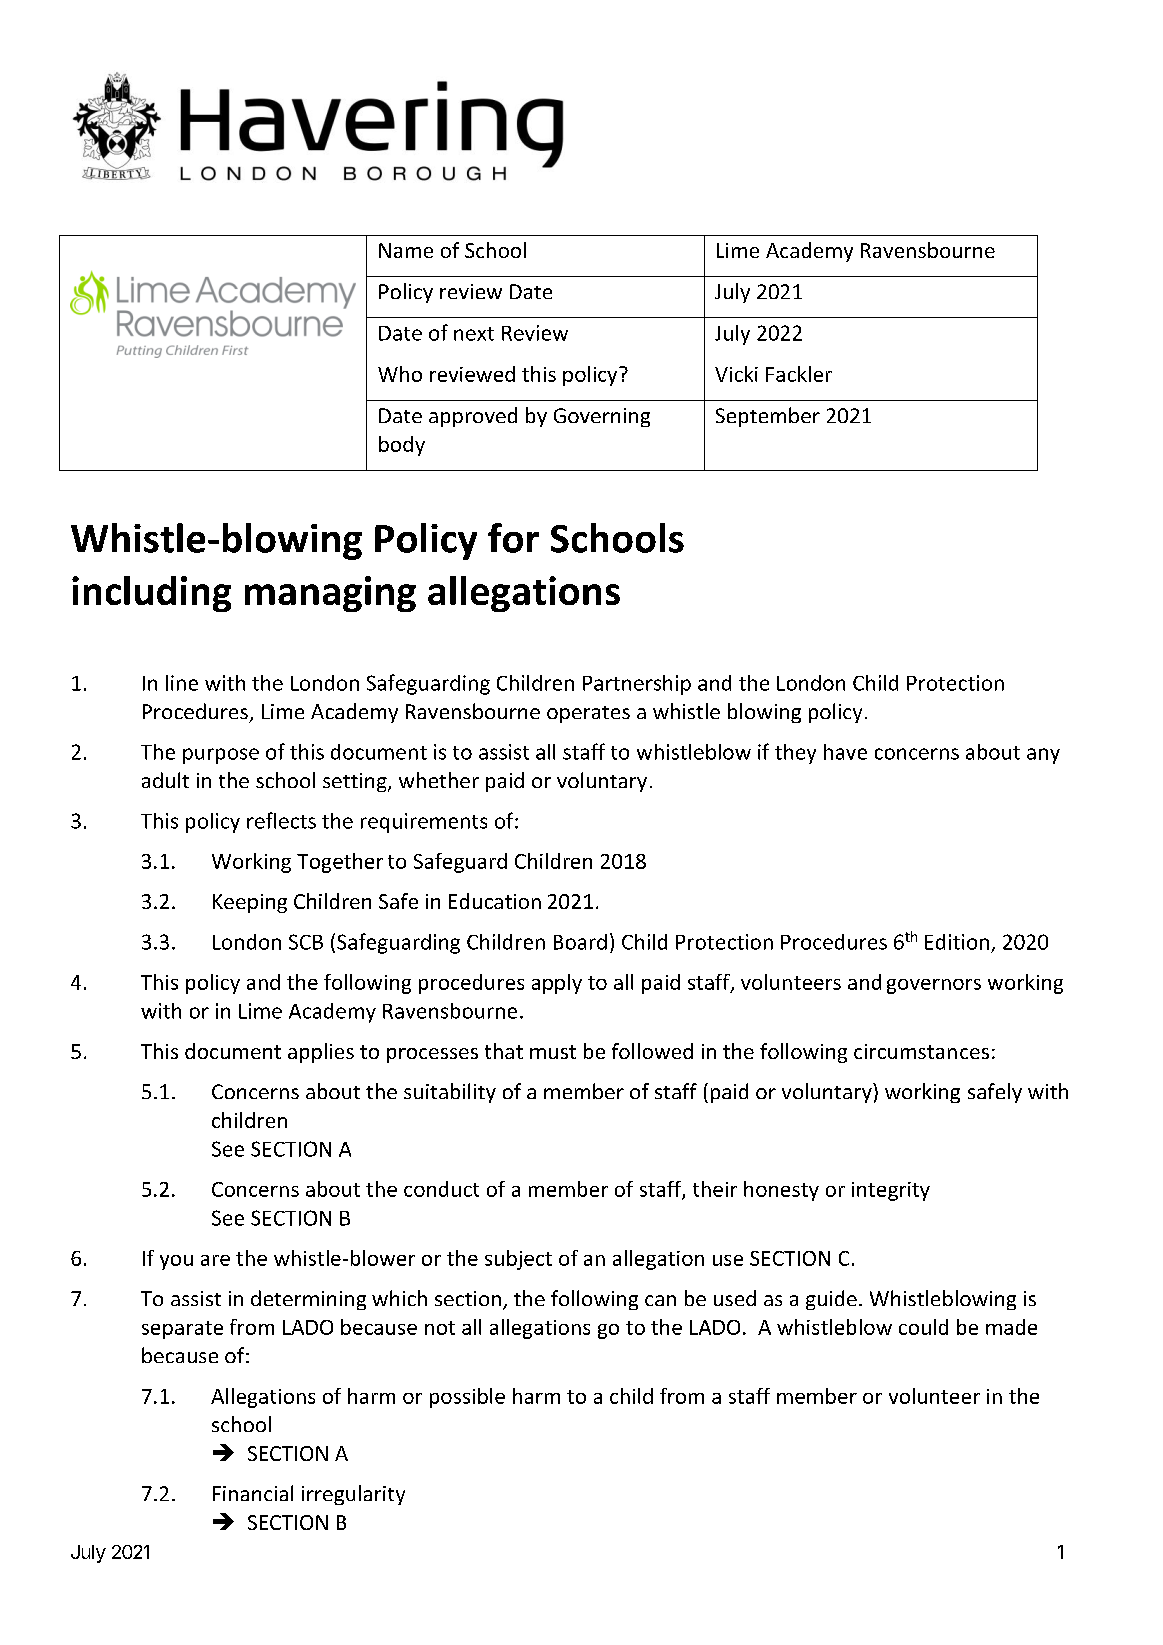  What do you see at coordinates (845, 752) in the image?
I see `have` at bounding box center [845, 752].
